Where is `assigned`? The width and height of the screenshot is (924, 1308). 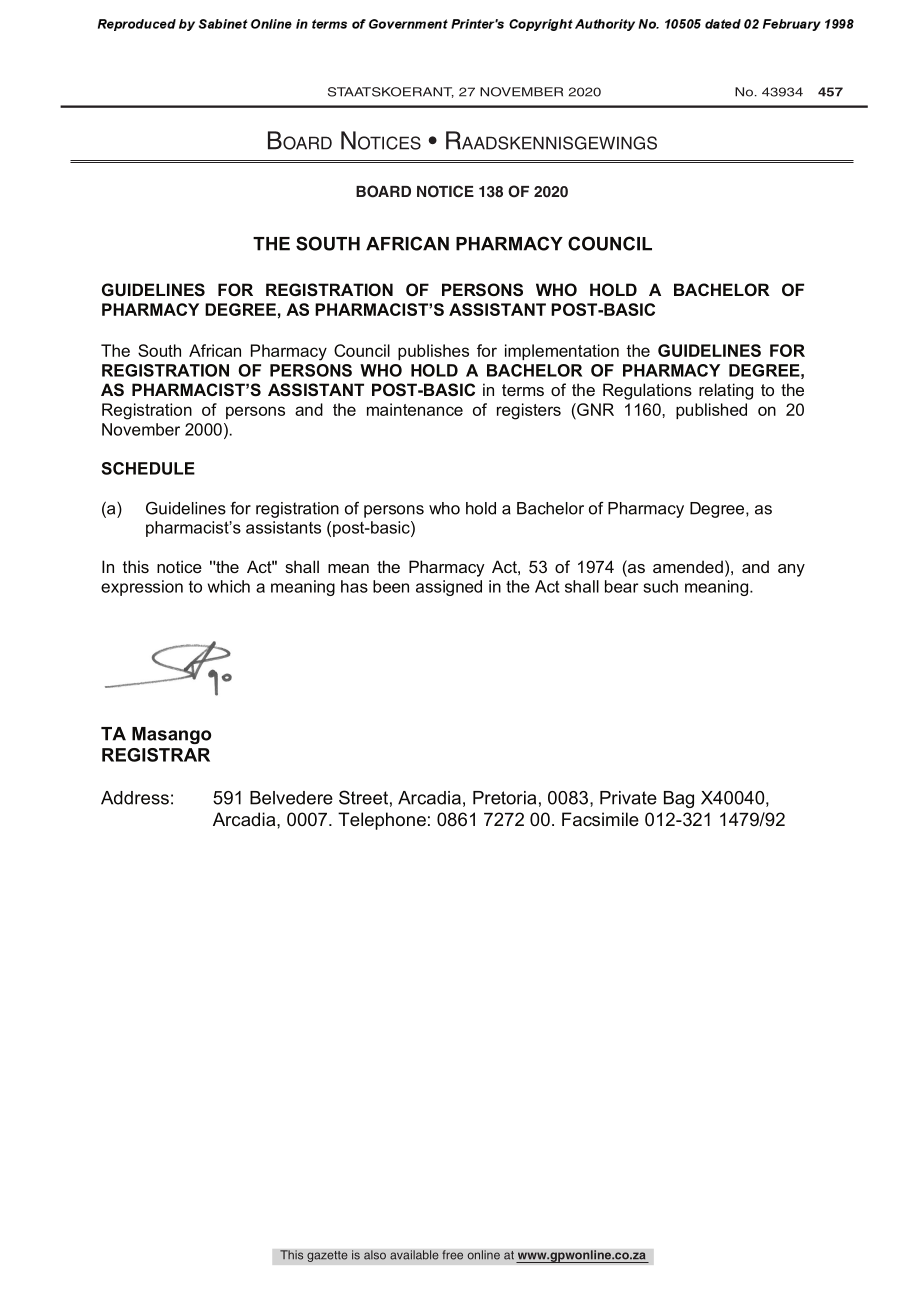
assigned is located at coordinates (449, 588).
